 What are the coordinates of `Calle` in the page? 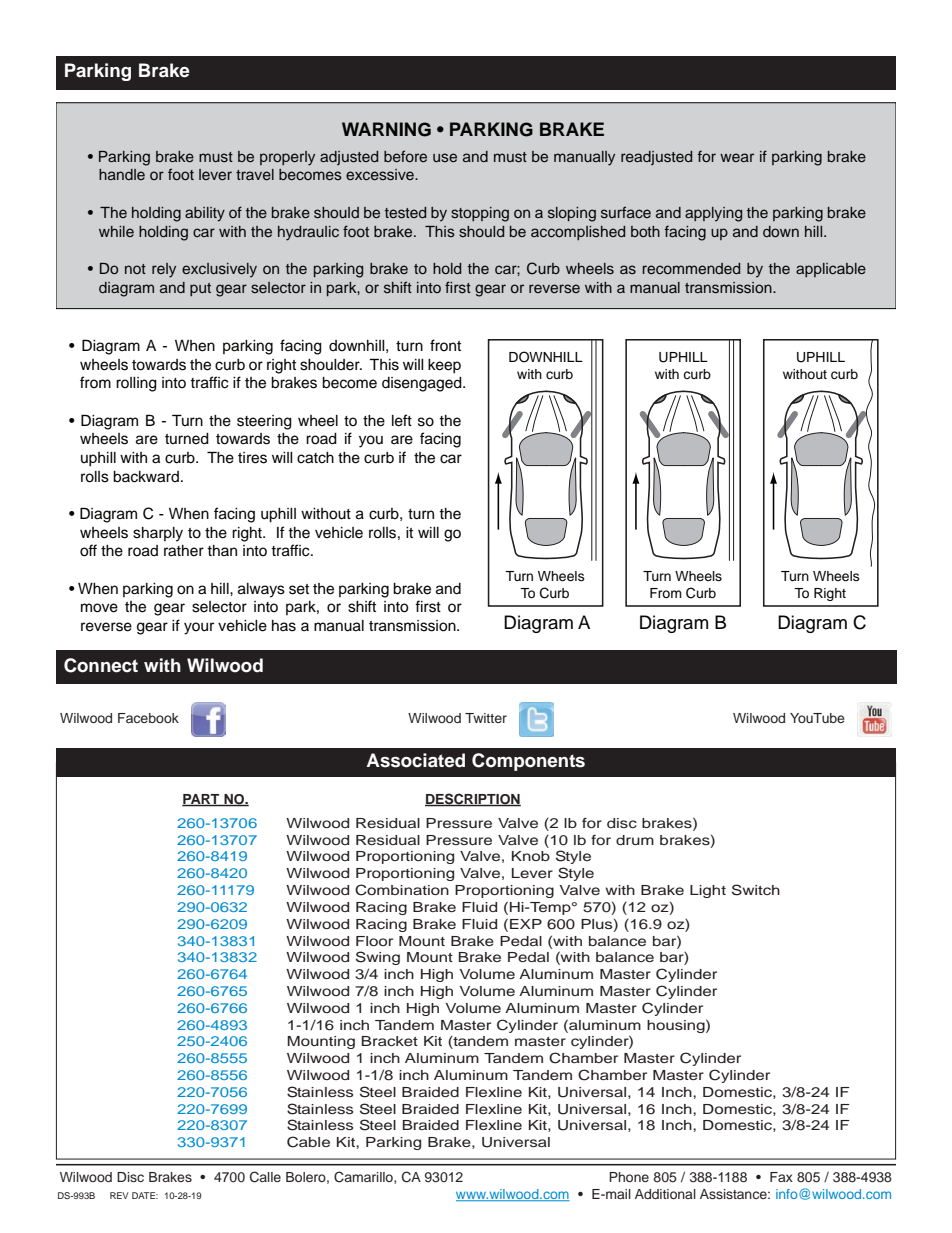 It's located at (265, 1177).
